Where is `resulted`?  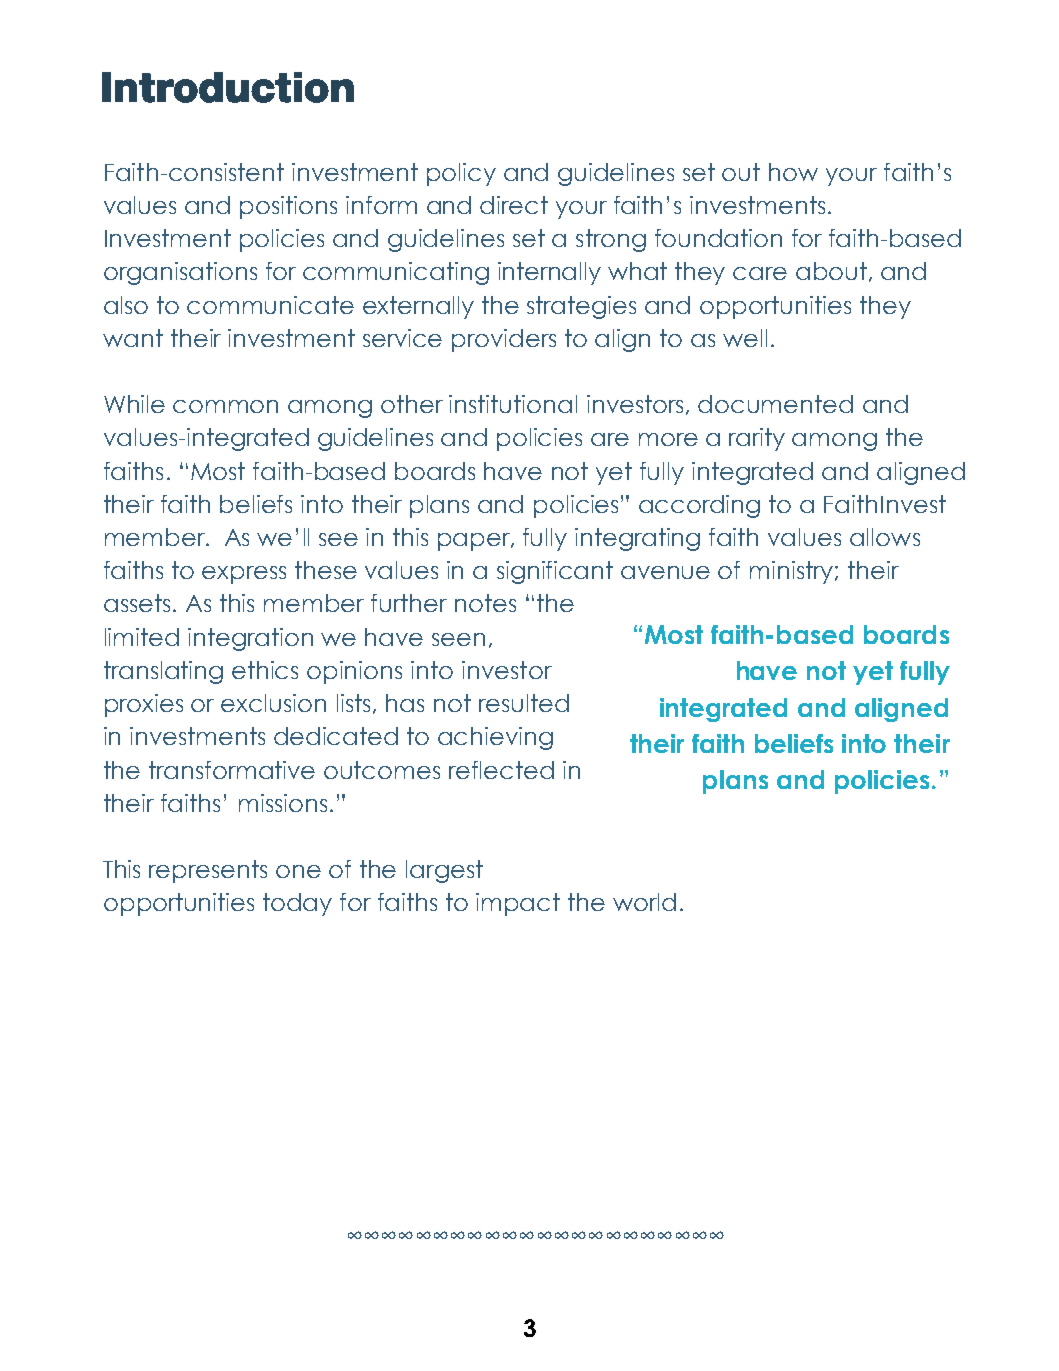 resulted is located at coordinates (524, 703).
